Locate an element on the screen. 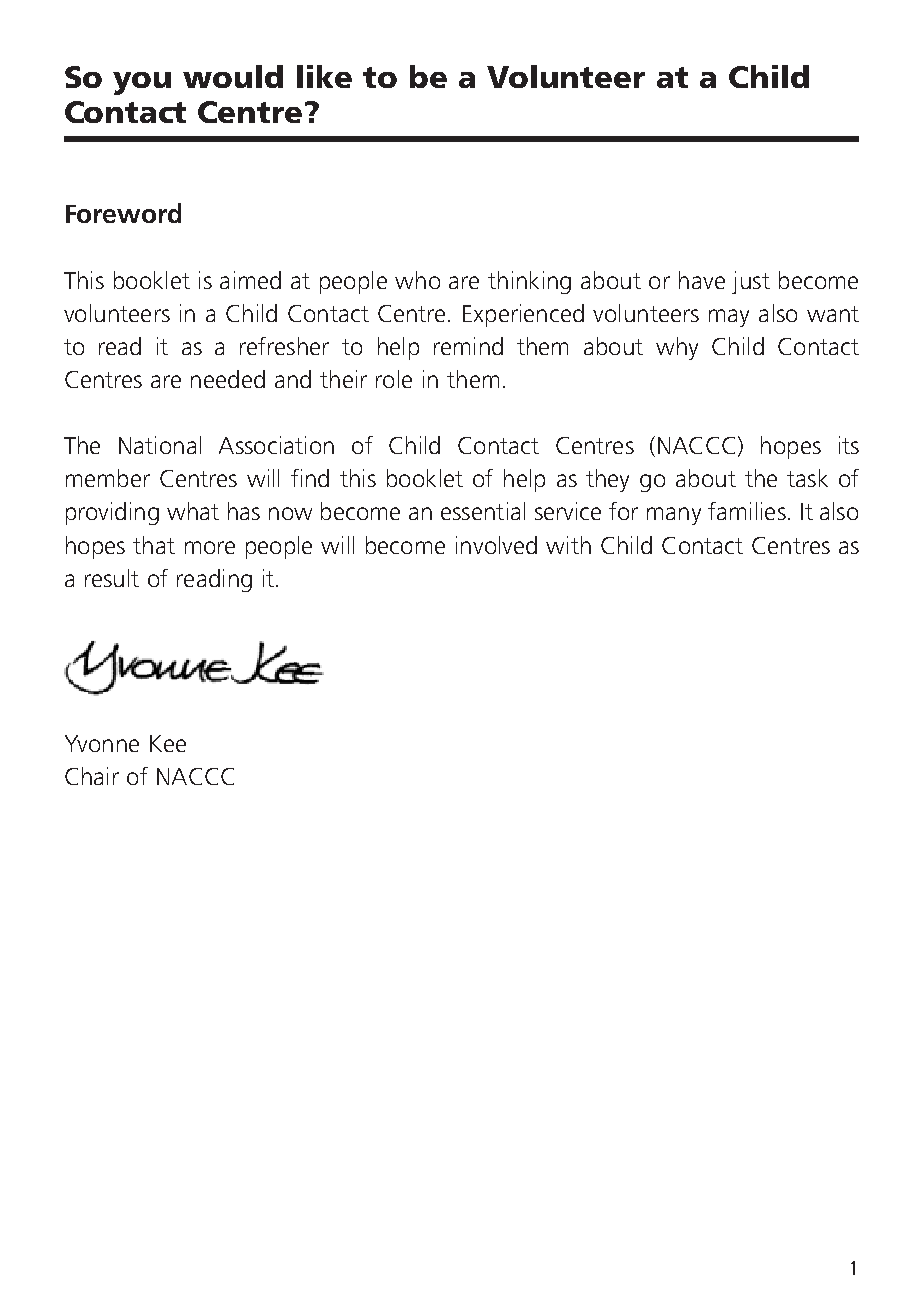 The height and width of the screenshot is (1313, 924). have is located at coordinates (702, 280).
